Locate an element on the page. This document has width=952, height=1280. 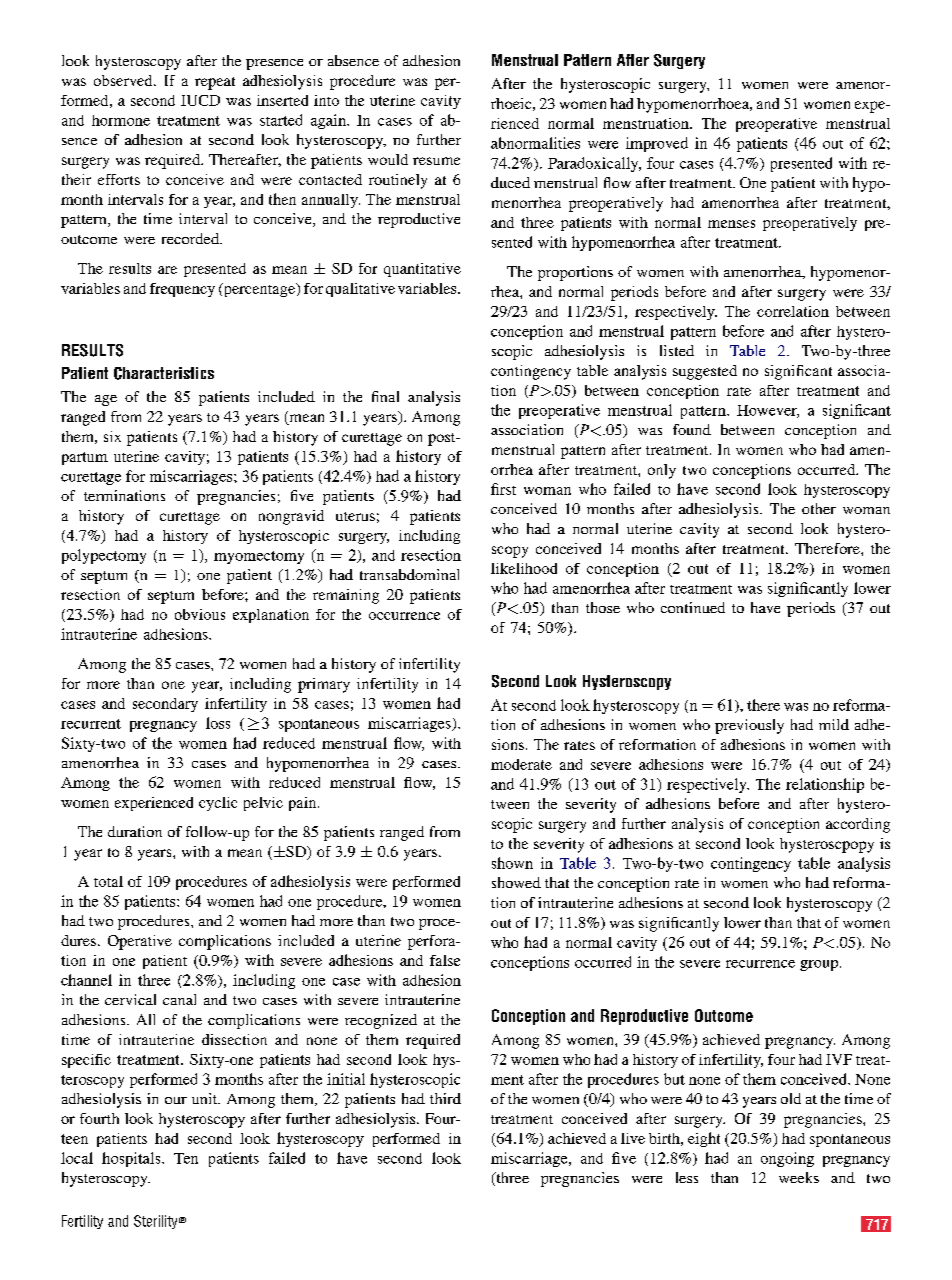
resume is located at coordinates (436, 161).
